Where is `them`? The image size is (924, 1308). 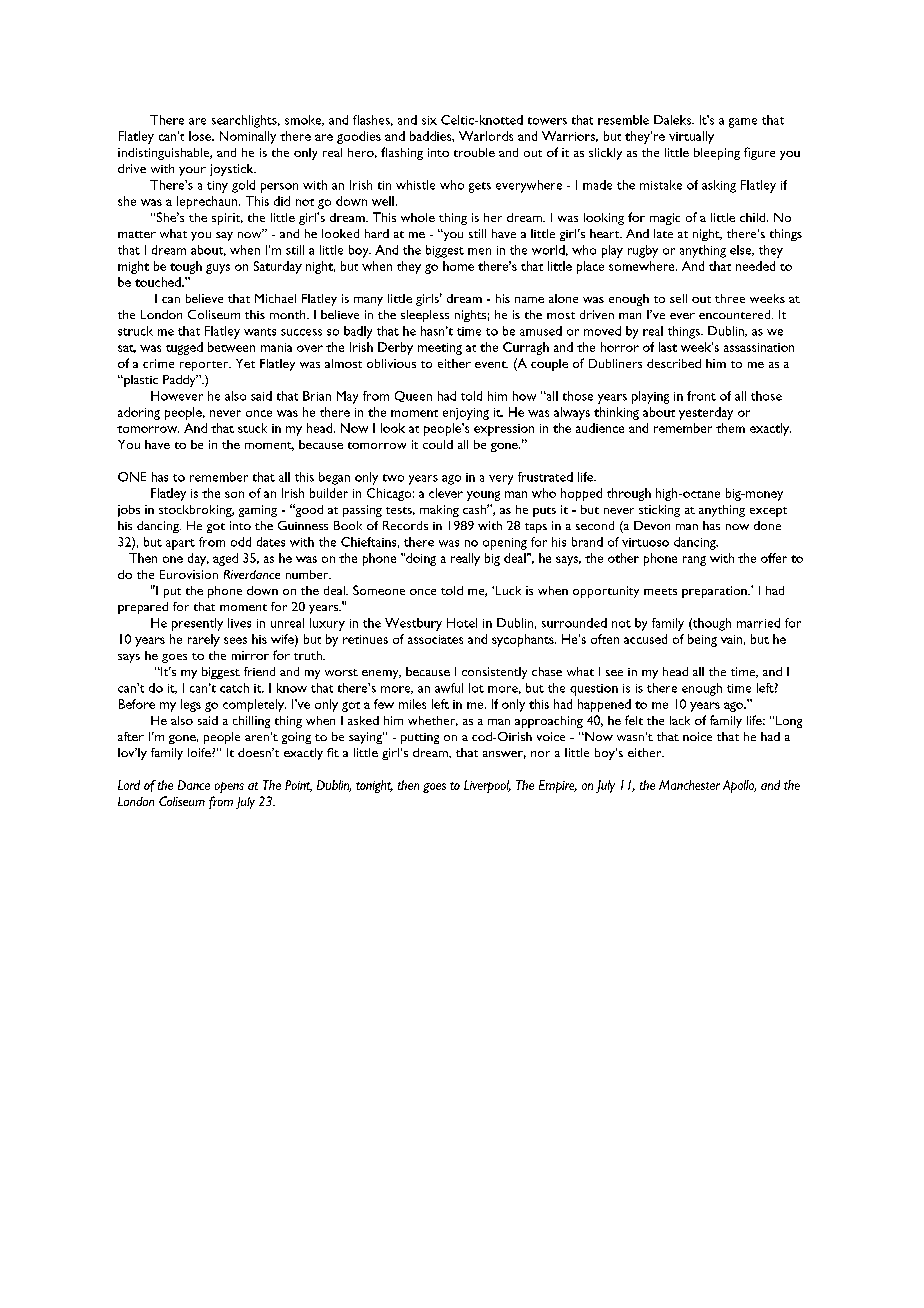 them is located at coordinates (730, 428).
